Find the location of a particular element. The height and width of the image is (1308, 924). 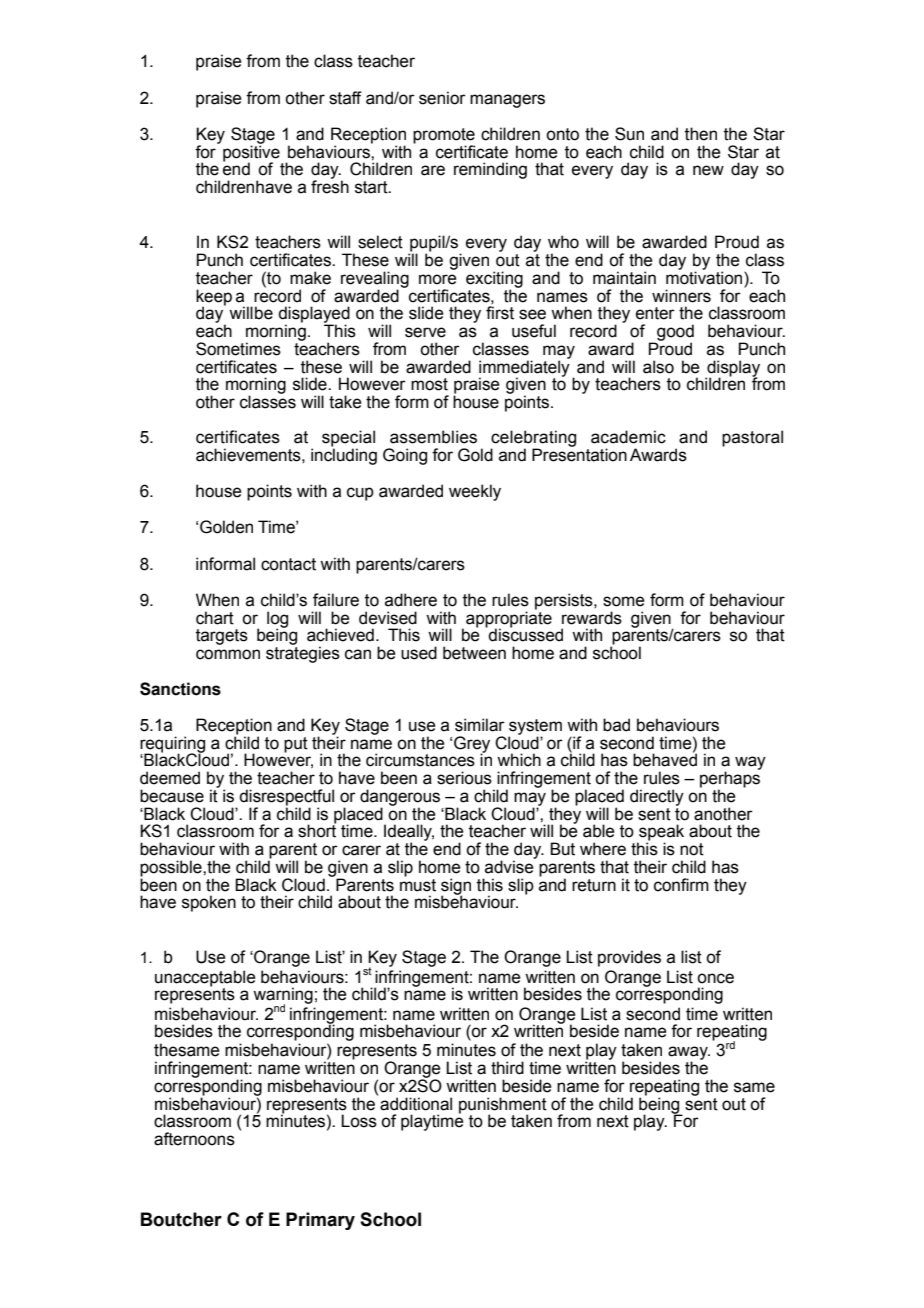

away is located at coordinates (689, 1054).
